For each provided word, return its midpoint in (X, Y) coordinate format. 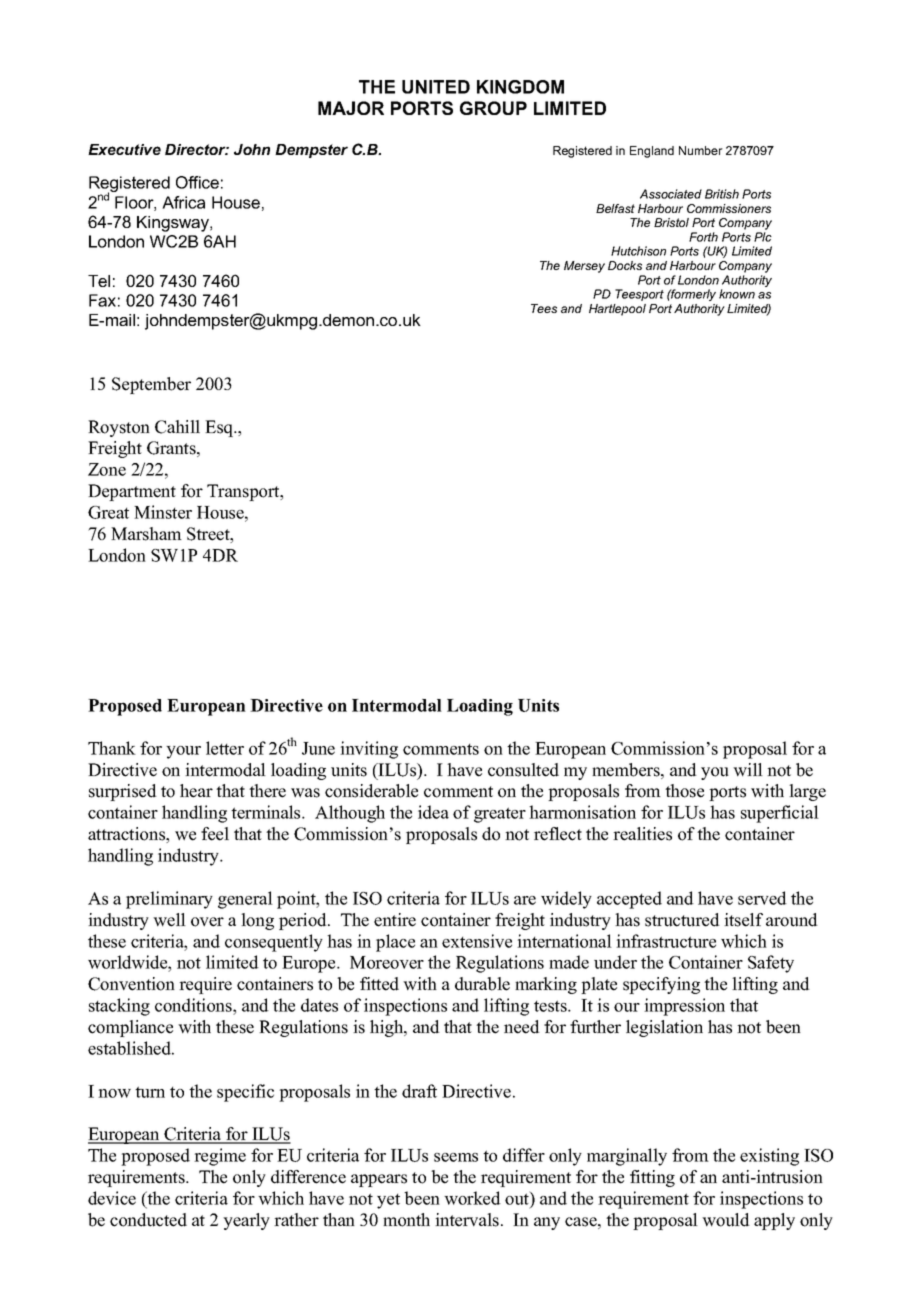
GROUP (493, 108)
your (183, 752)
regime (220, 1157)
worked (472, 1198)
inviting (369, 750)
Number (701, 150)
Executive (124, 149)
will (748, 769)
